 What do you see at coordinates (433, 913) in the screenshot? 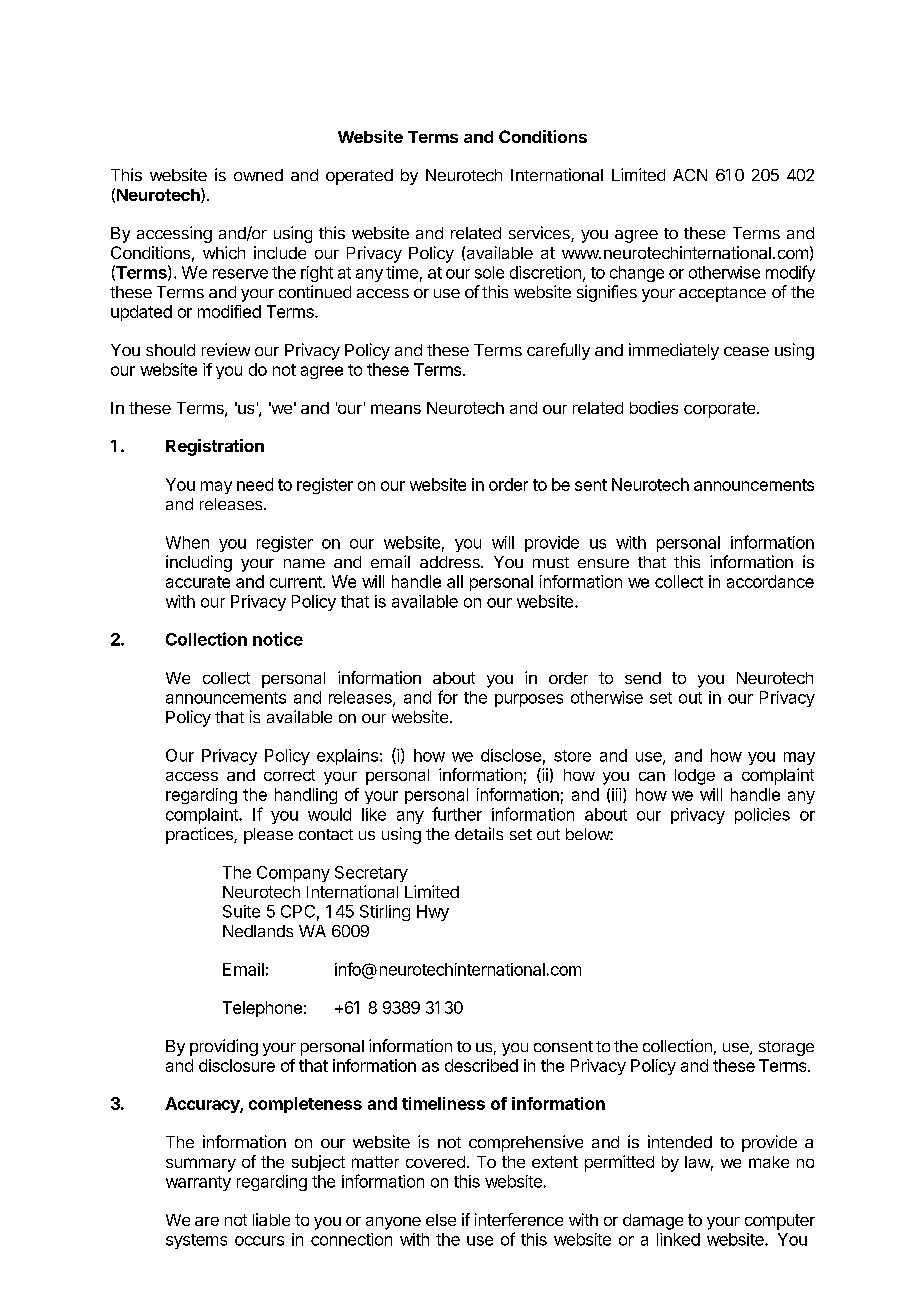
I see `Hwy` at bounding box center [433, 913].
